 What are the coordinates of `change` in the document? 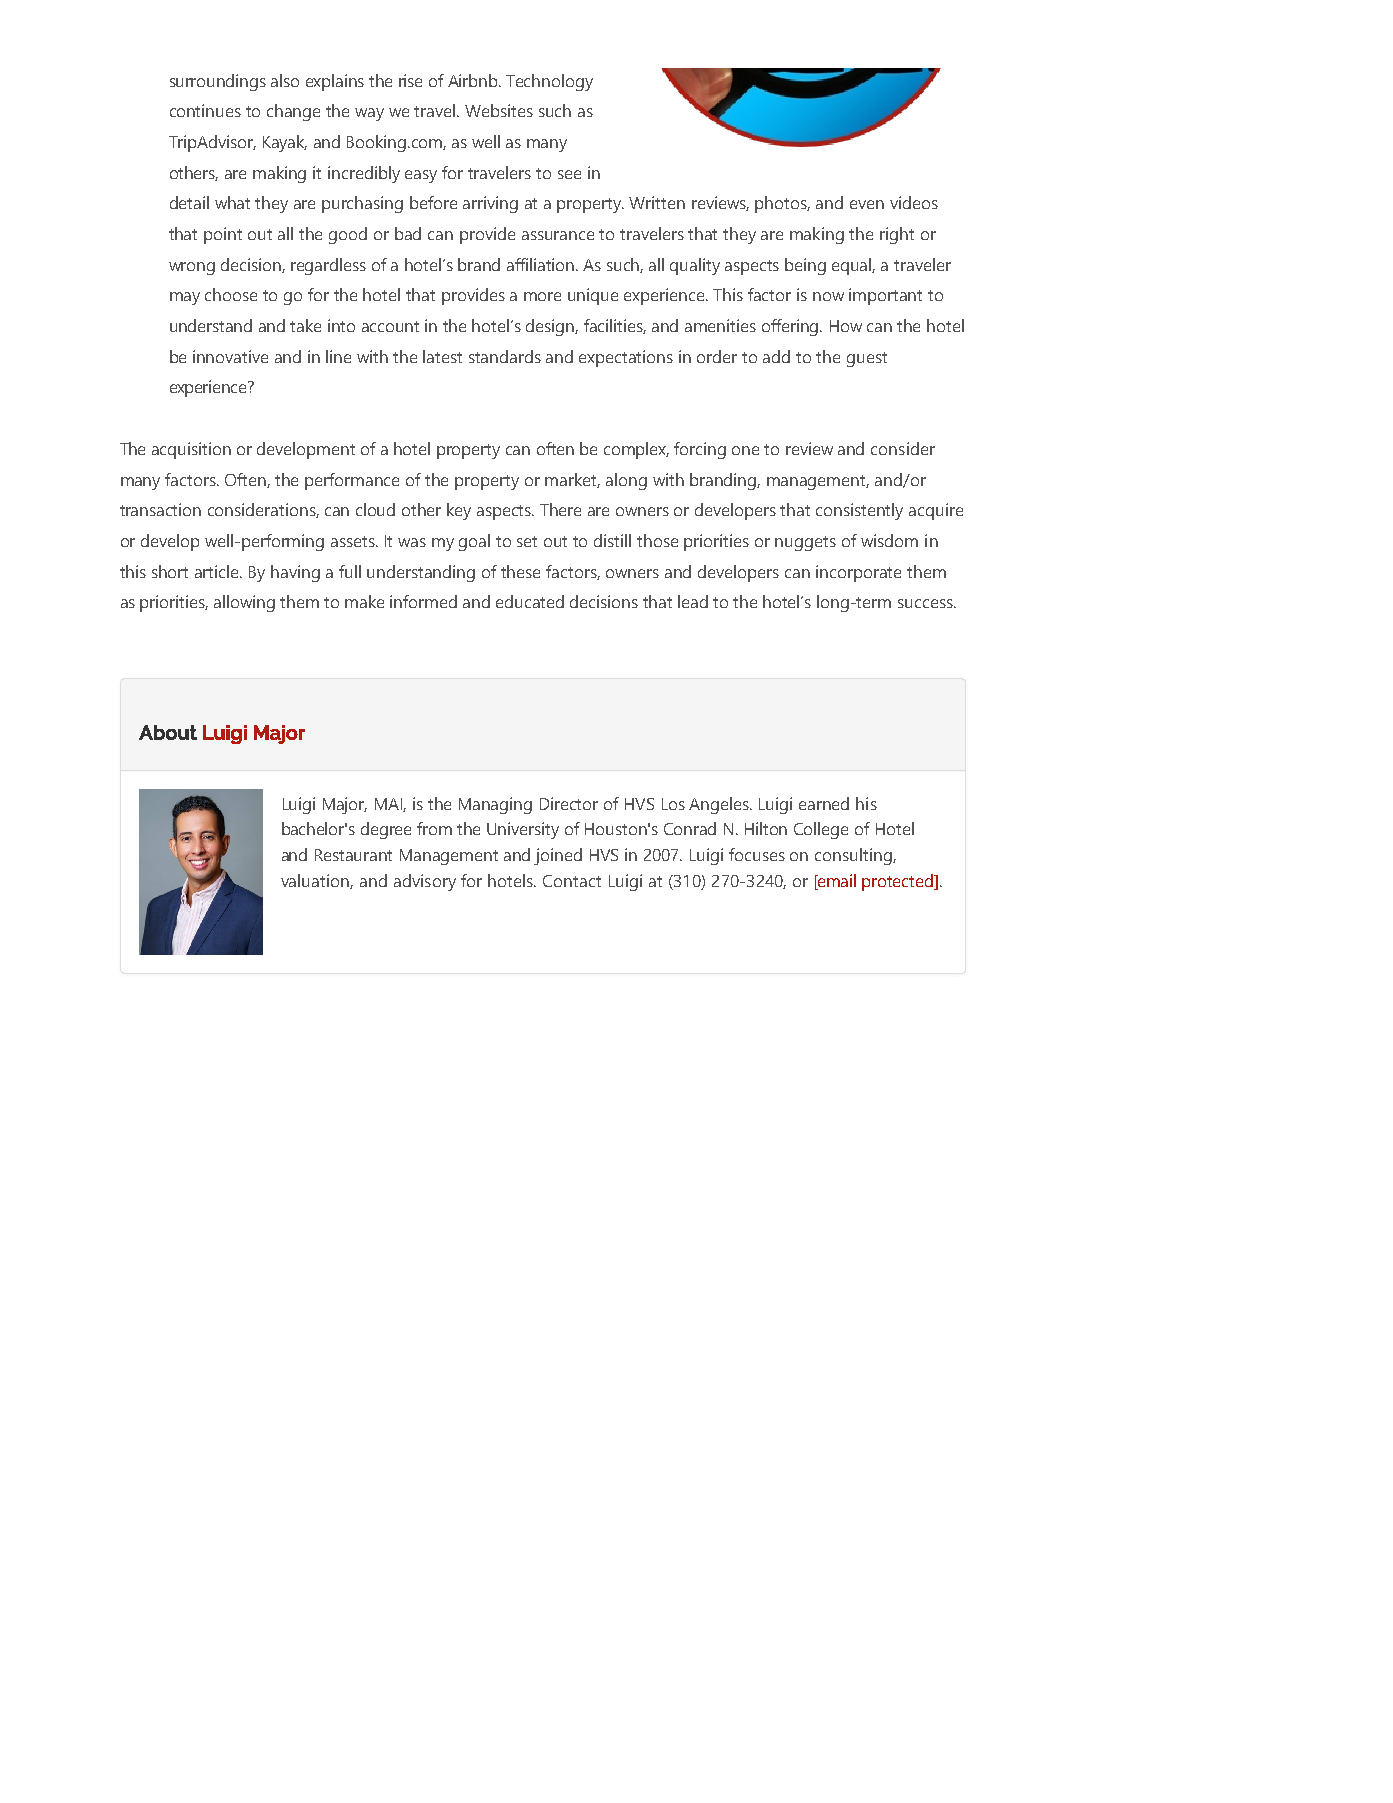 It's located at (293, 112).
